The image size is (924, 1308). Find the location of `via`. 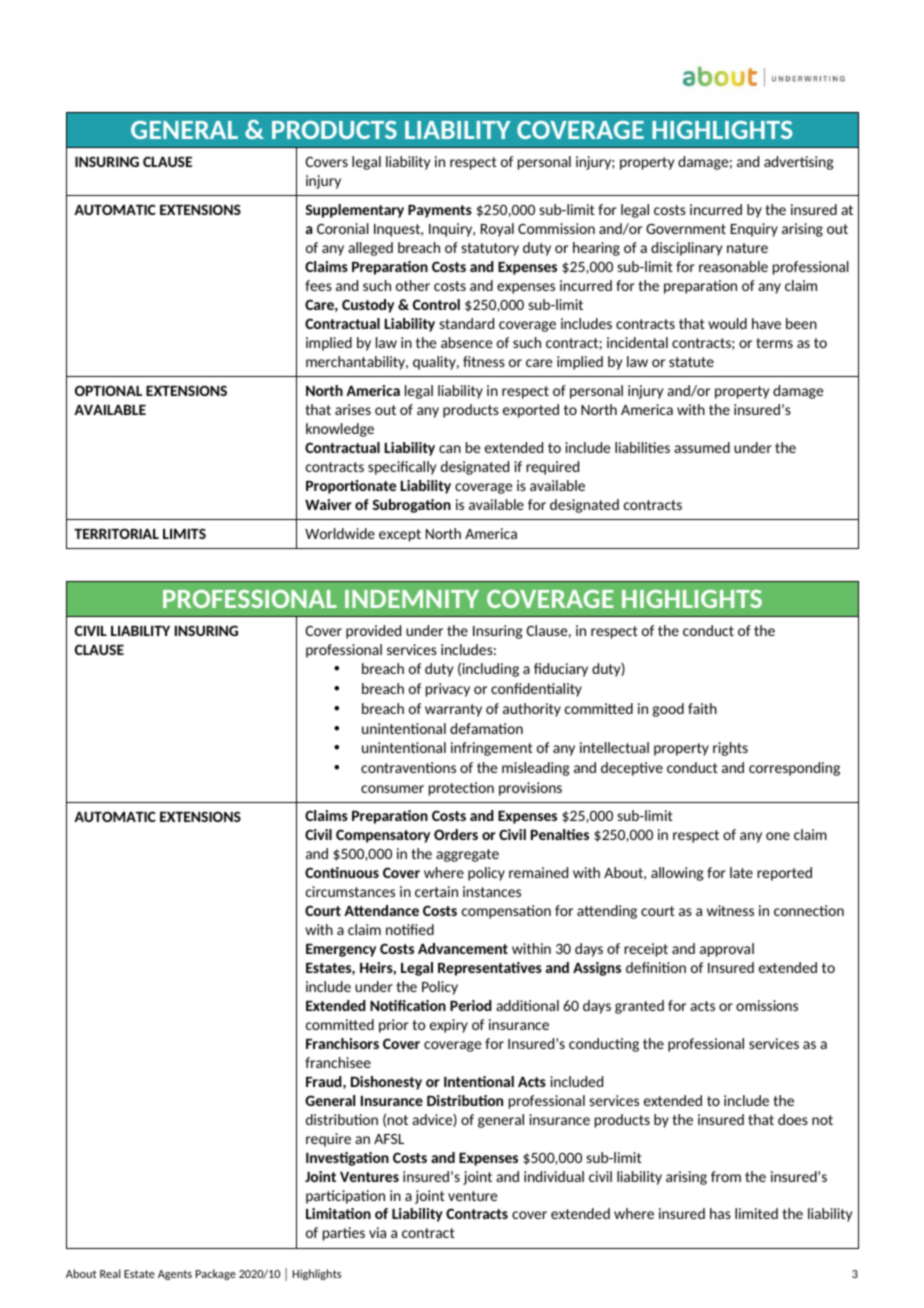

via is located at coordinates (377, 1232).
